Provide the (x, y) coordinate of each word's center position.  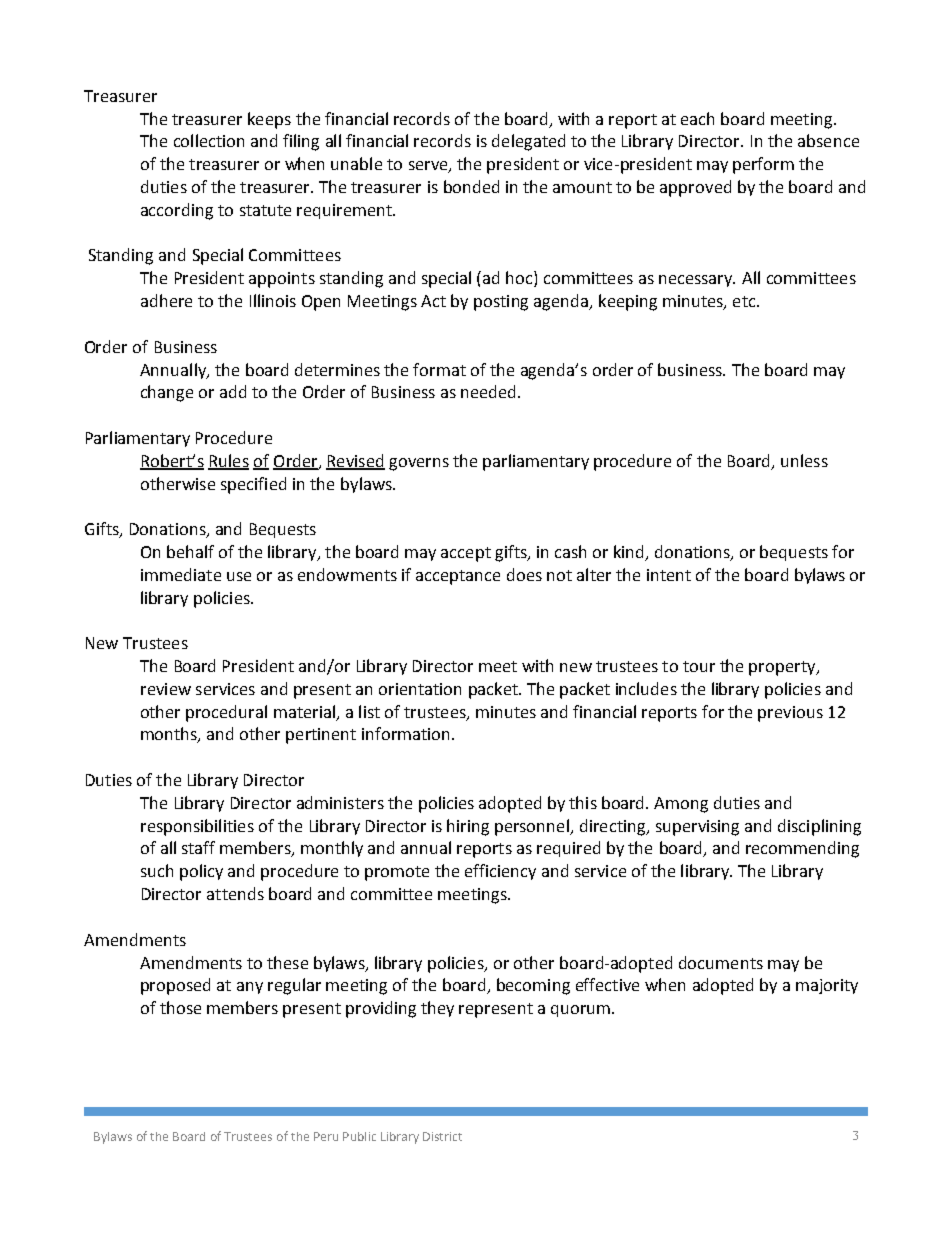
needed (488, 391)
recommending (802, 849)
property (783, 668)
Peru (326, 1136)
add (233, 391)
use (239, 576)
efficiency (500, 872)
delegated (528, 142)
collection (209, 140)
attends (235, 893)
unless (804, 460)
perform (763, 165)
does (524, 574)
